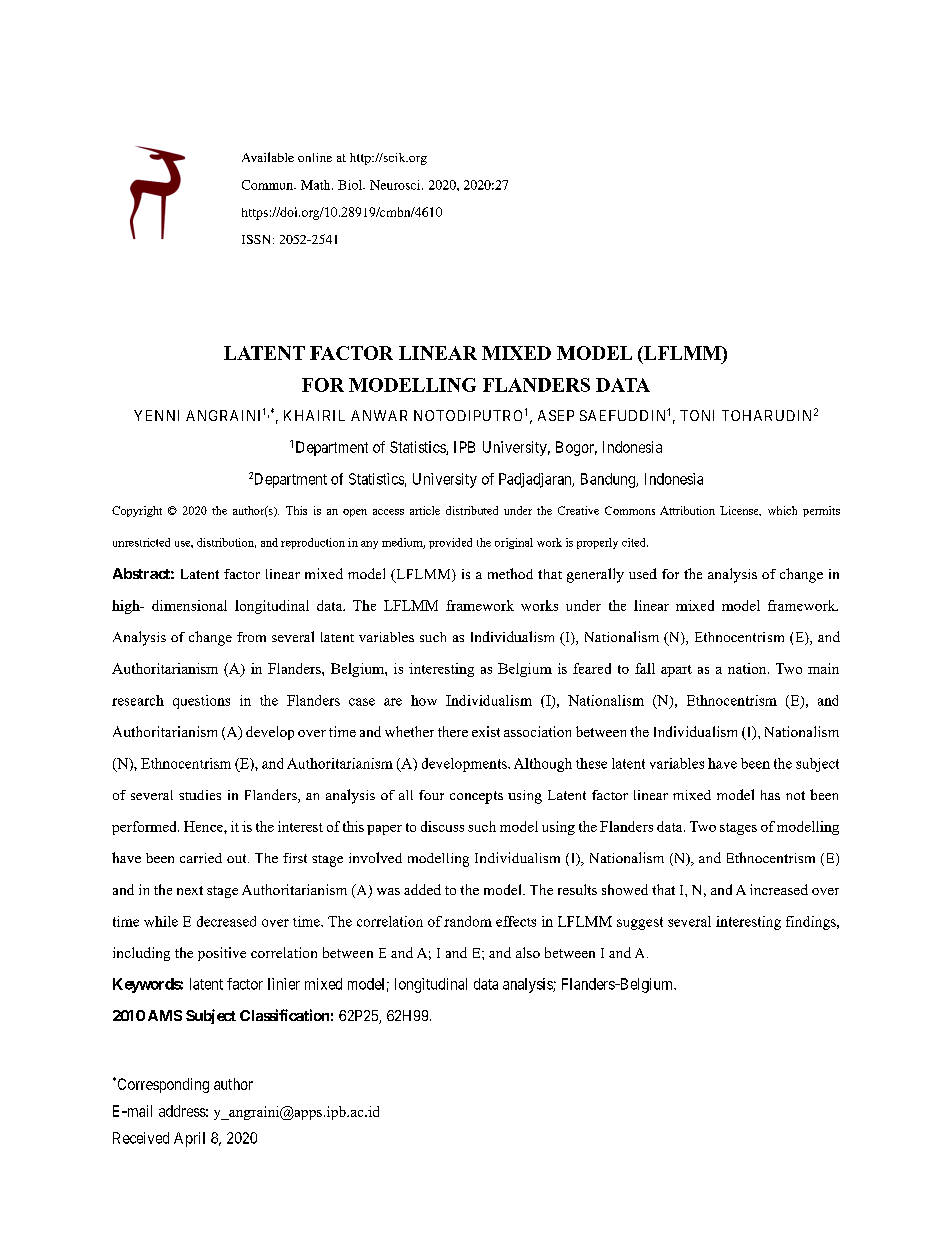 The width and height of the image is (952, 1233). I want to click on concepts, so click(476, 797).
